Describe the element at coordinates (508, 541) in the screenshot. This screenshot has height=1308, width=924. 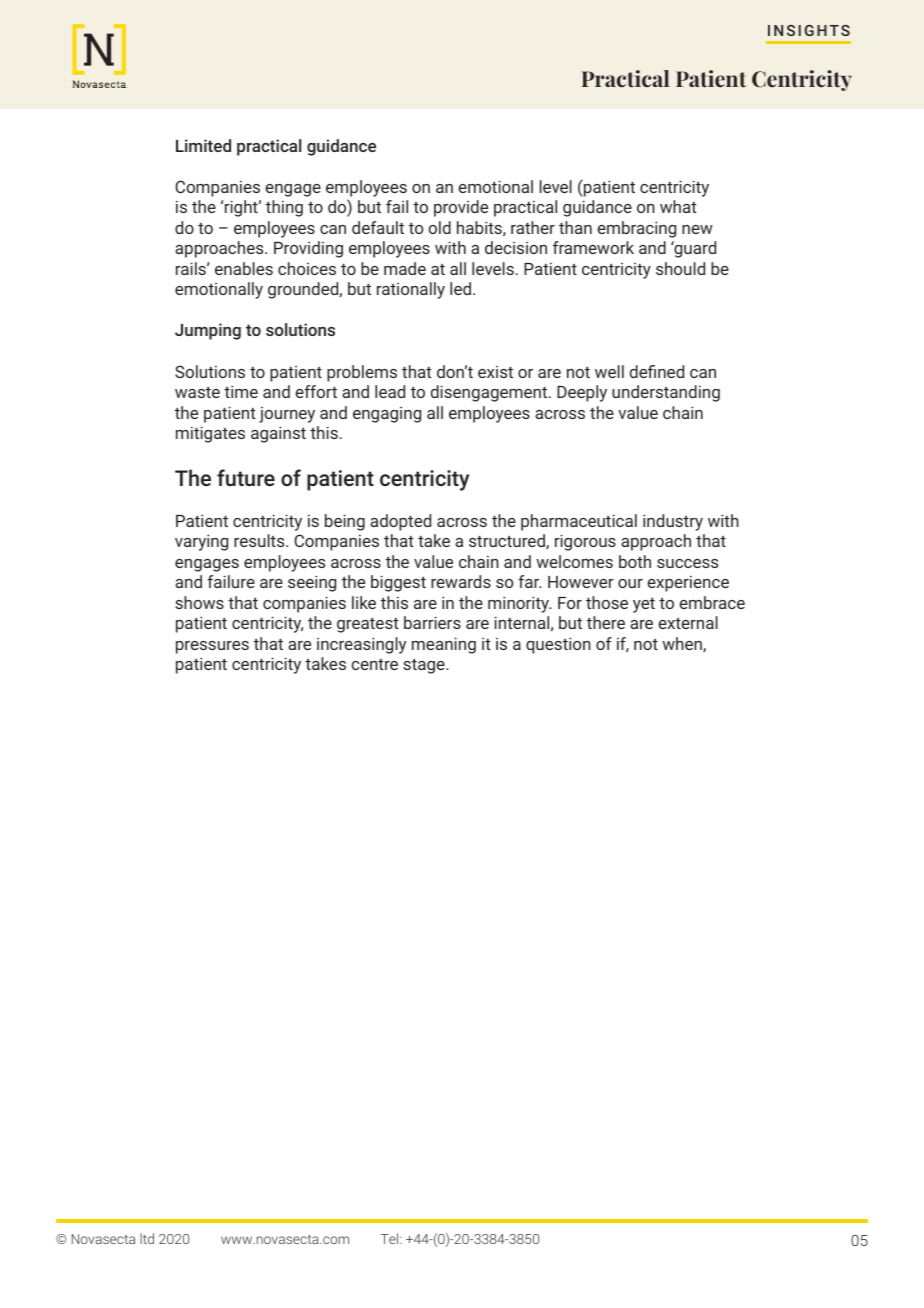
I see `structured` at that location.
